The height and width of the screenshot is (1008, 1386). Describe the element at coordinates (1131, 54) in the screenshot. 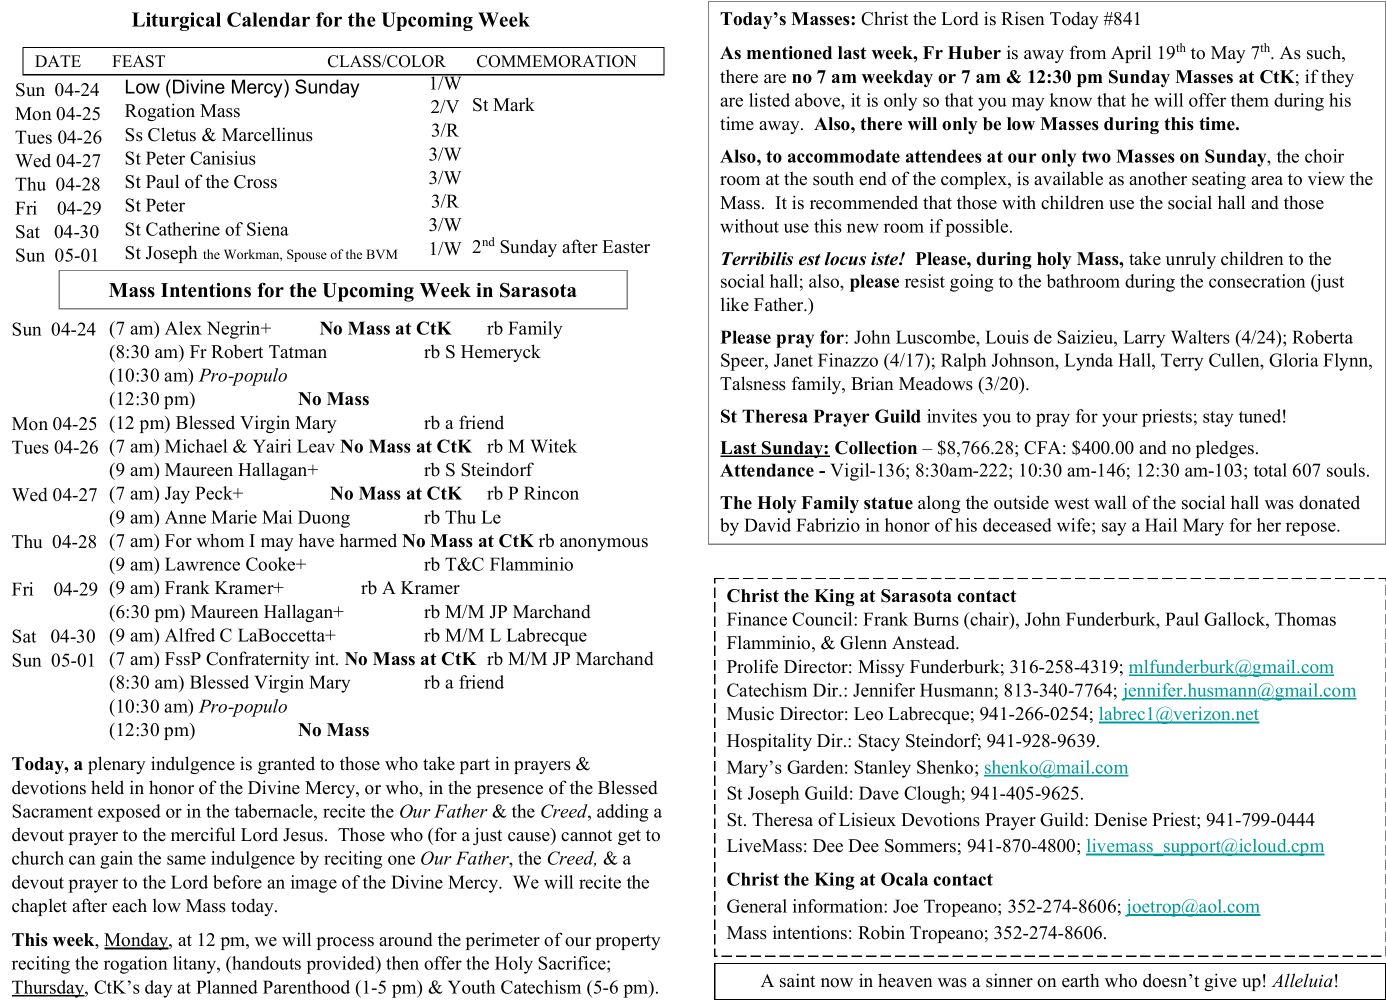

I see `April` at that location.
